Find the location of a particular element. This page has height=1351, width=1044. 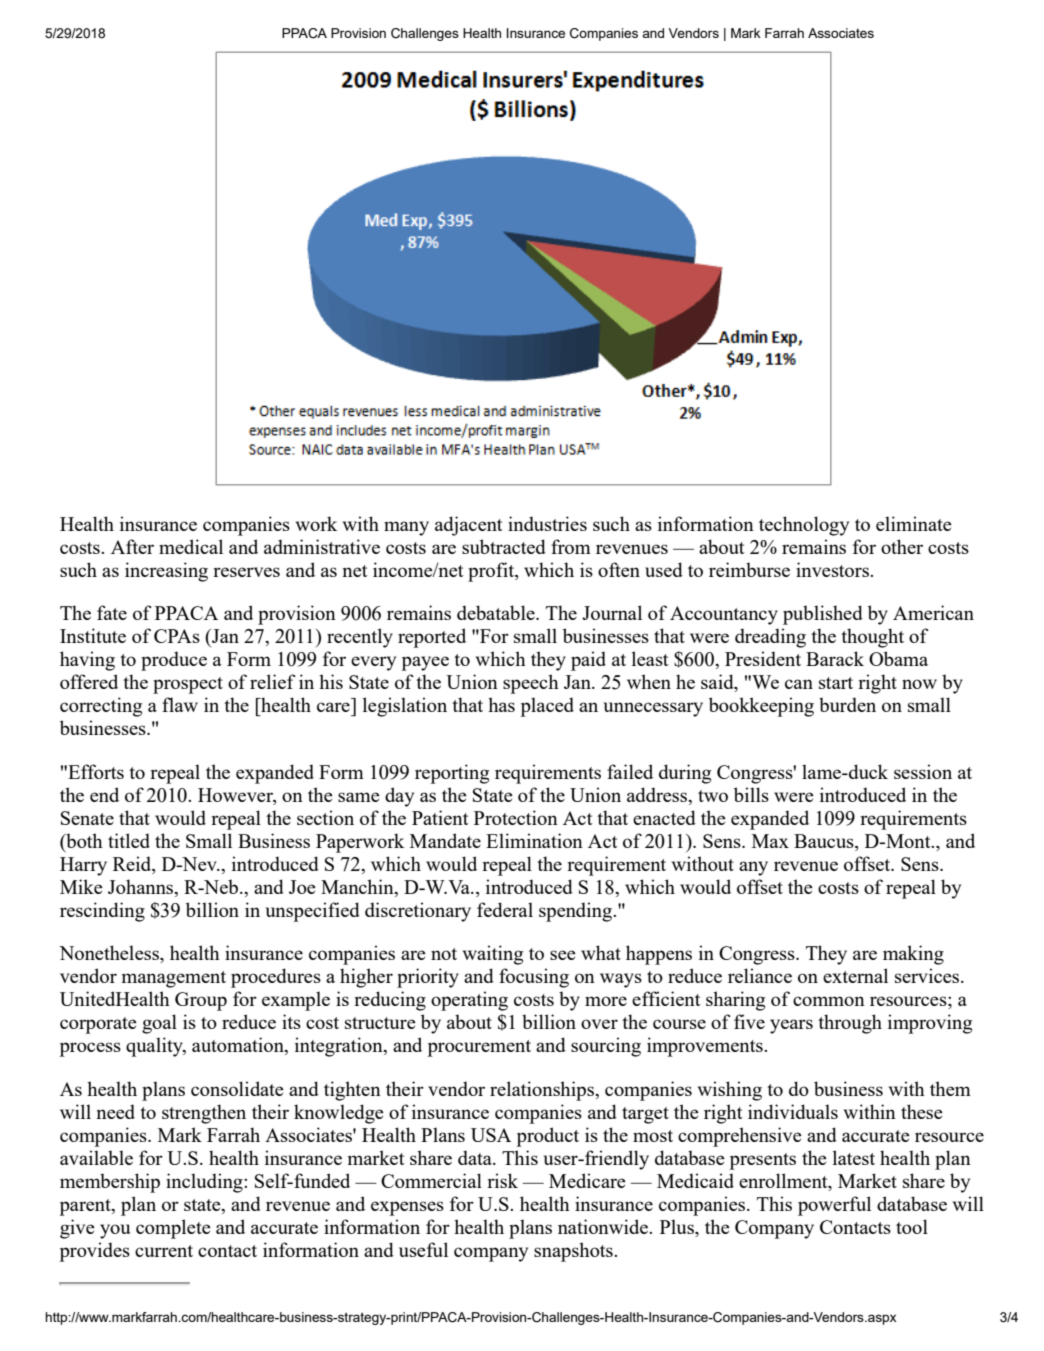

complete is located at coordinates (173, 1229).
